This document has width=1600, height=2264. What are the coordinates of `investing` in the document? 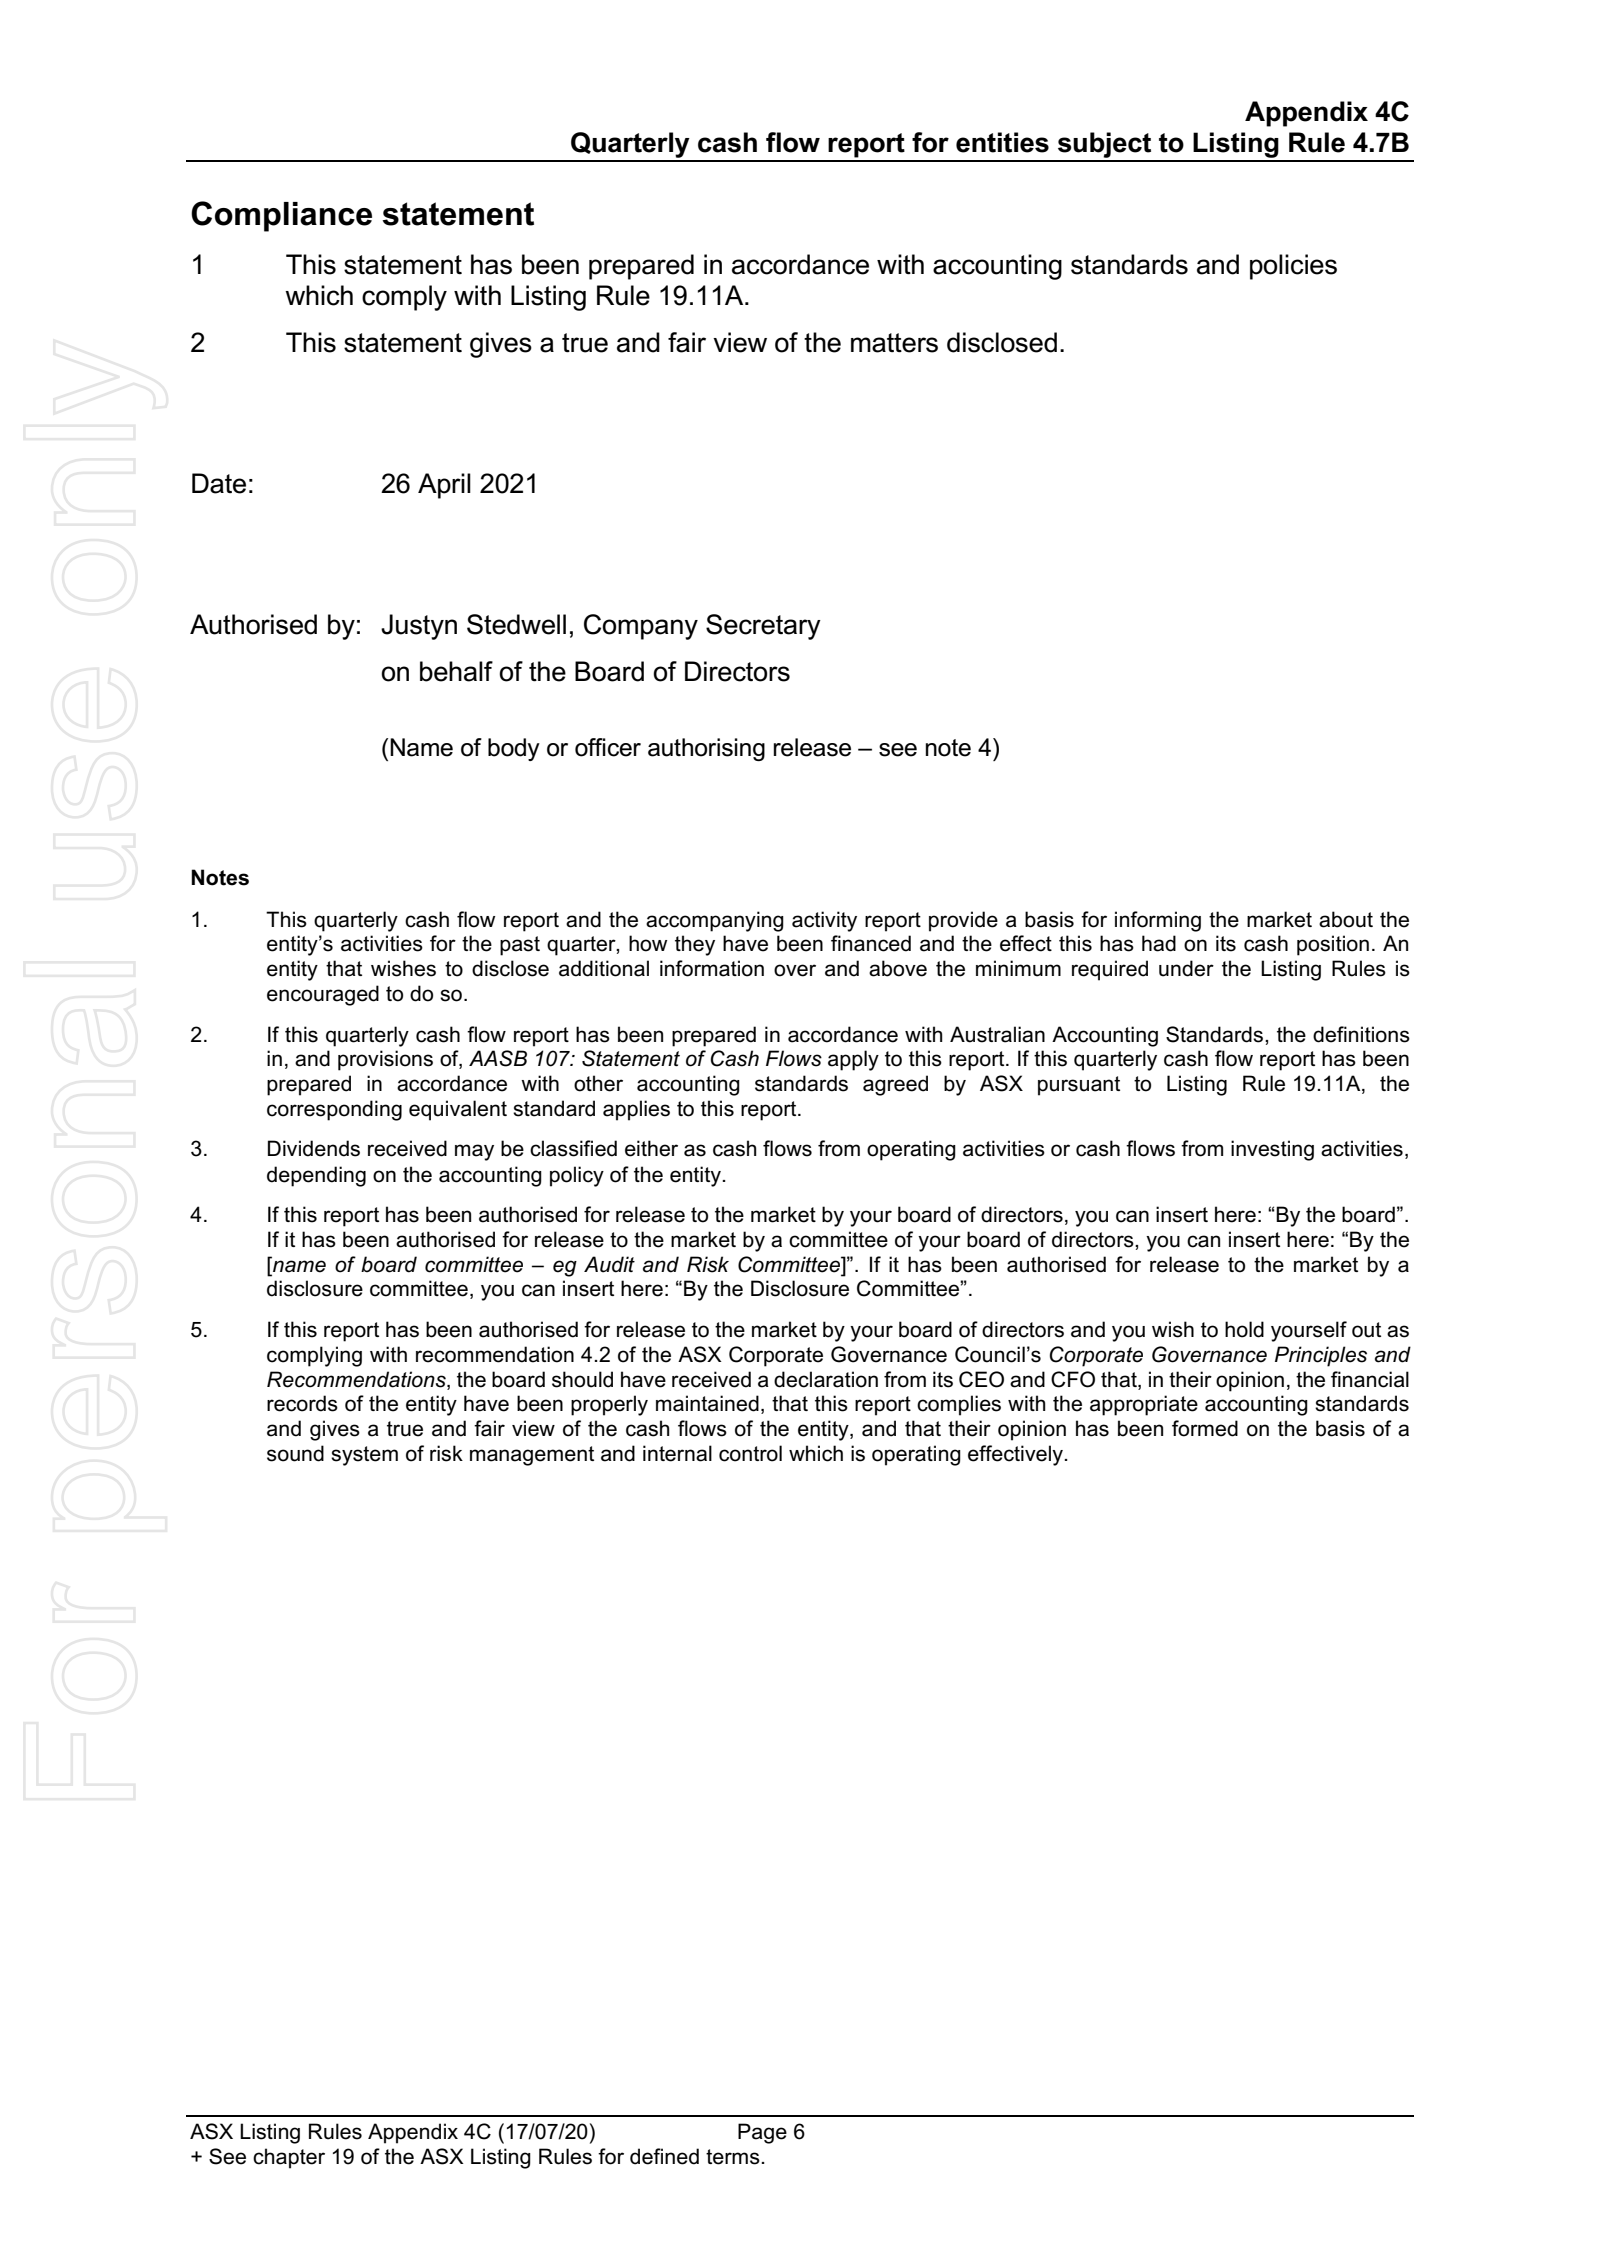 It's located at (1272, 1150).
